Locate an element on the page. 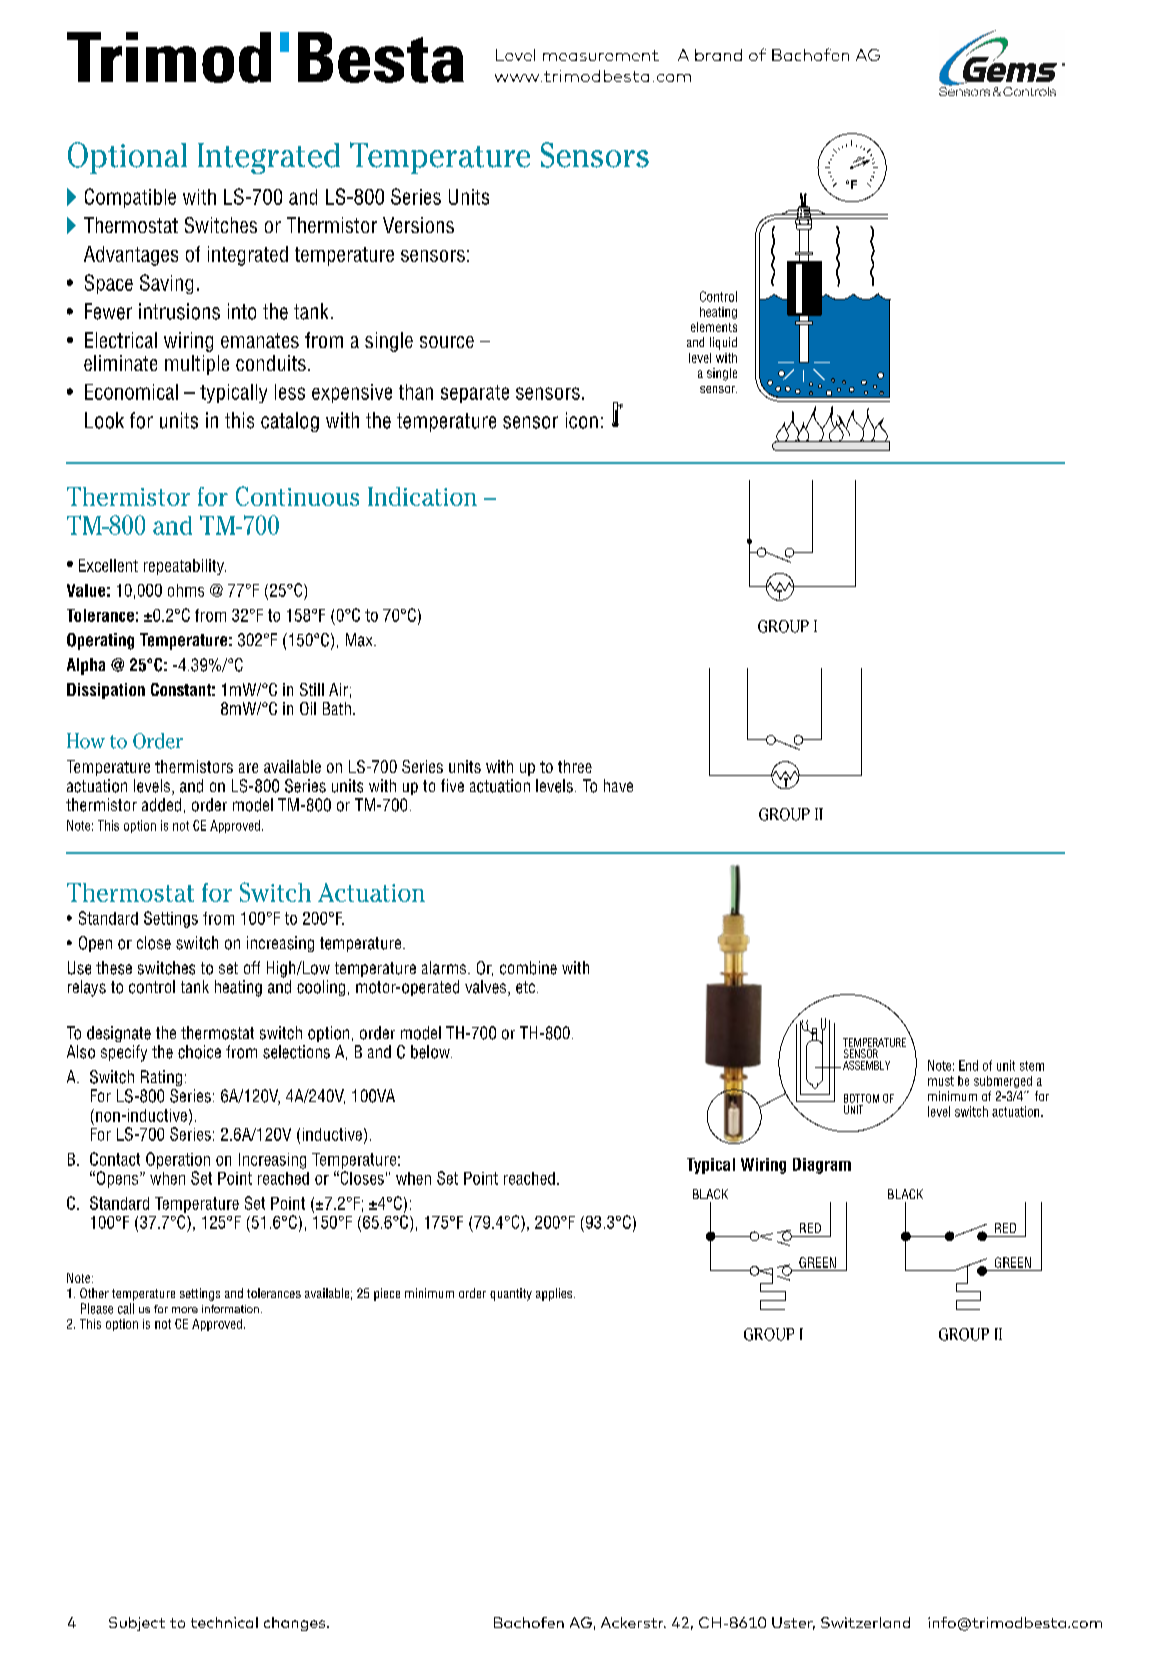  elements is located at coordinates (714, 327).
